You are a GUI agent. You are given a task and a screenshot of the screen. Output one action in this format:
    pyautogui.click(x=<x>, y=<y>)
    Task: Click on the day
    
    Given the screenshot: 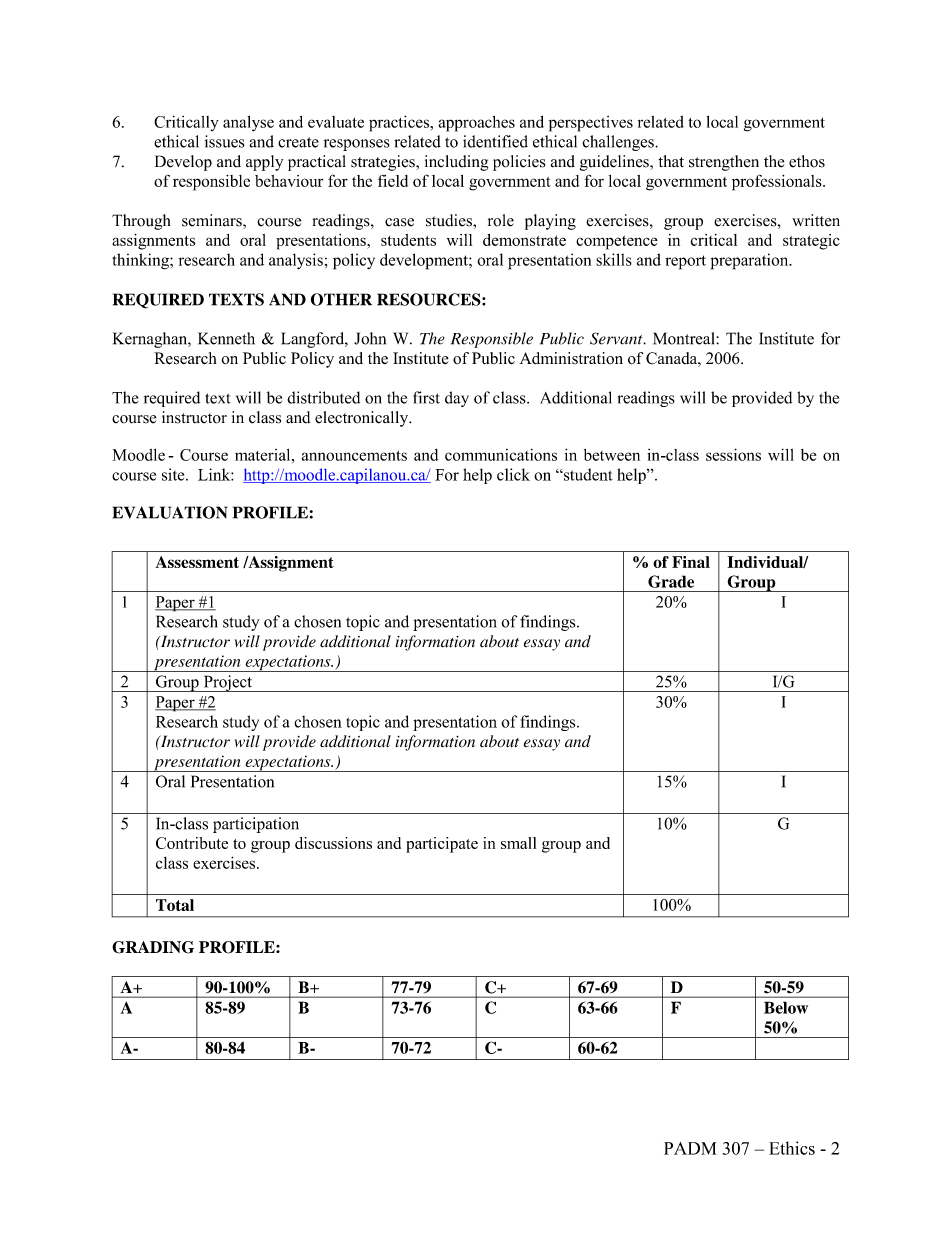 What is the action you would take?
    pyautogui.click(x=457, y=399)
